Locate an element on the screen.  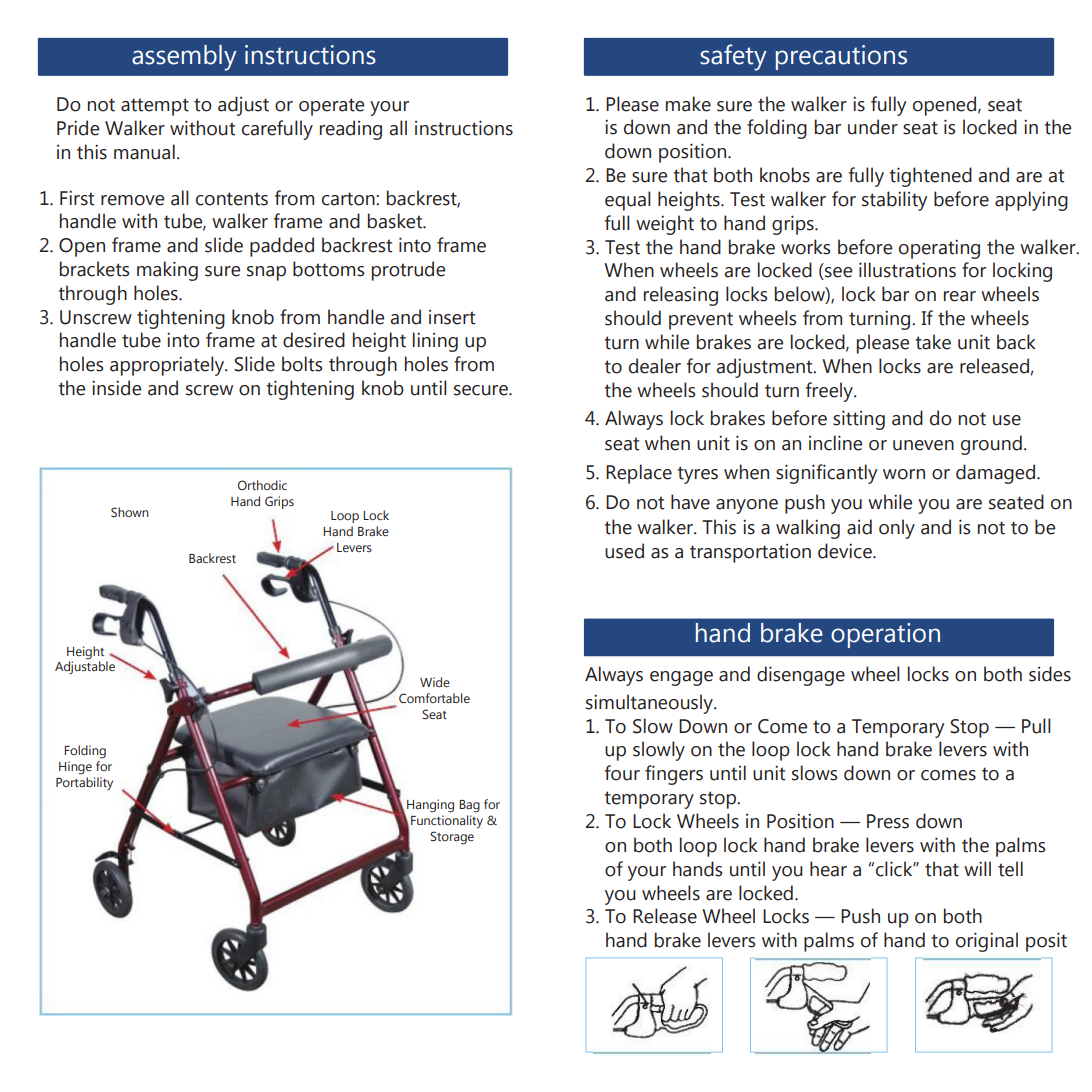
Functionality is located at coordinates (447, 822).
